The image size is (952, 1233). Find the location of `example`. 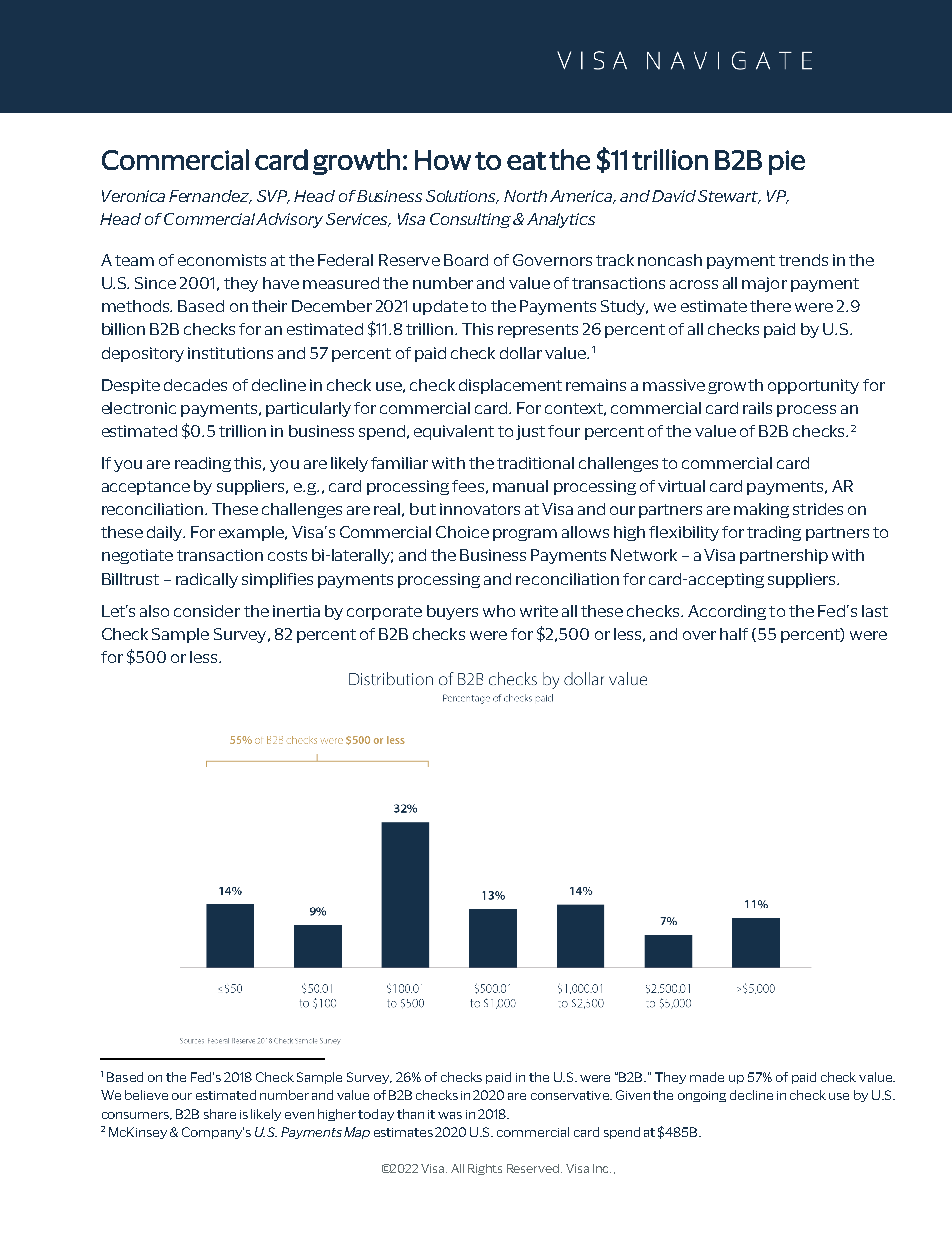

example is located at coordinates (253, 533).
